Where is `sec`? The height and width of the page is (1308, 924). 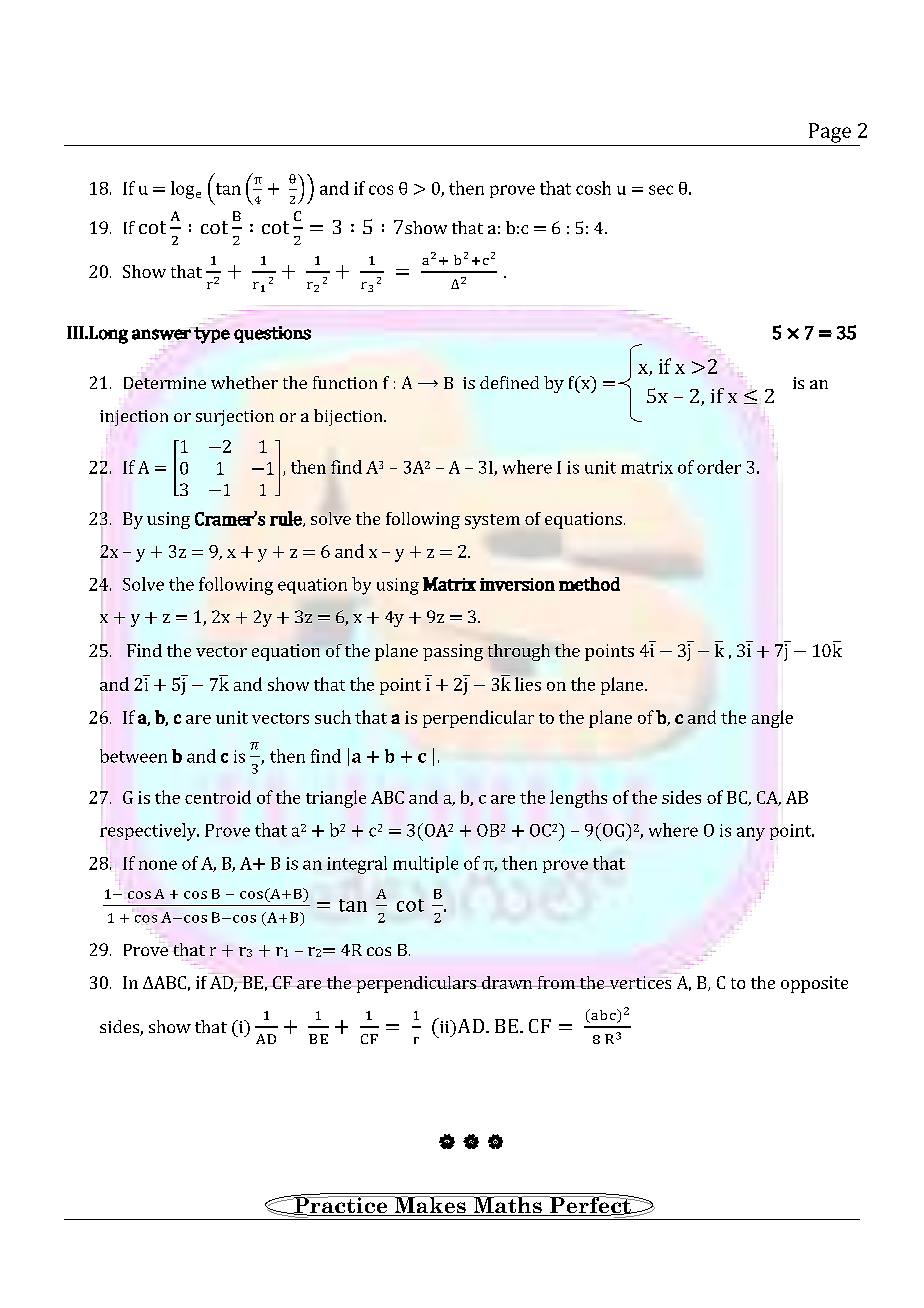 sec is located at coordinates (661, 190).
